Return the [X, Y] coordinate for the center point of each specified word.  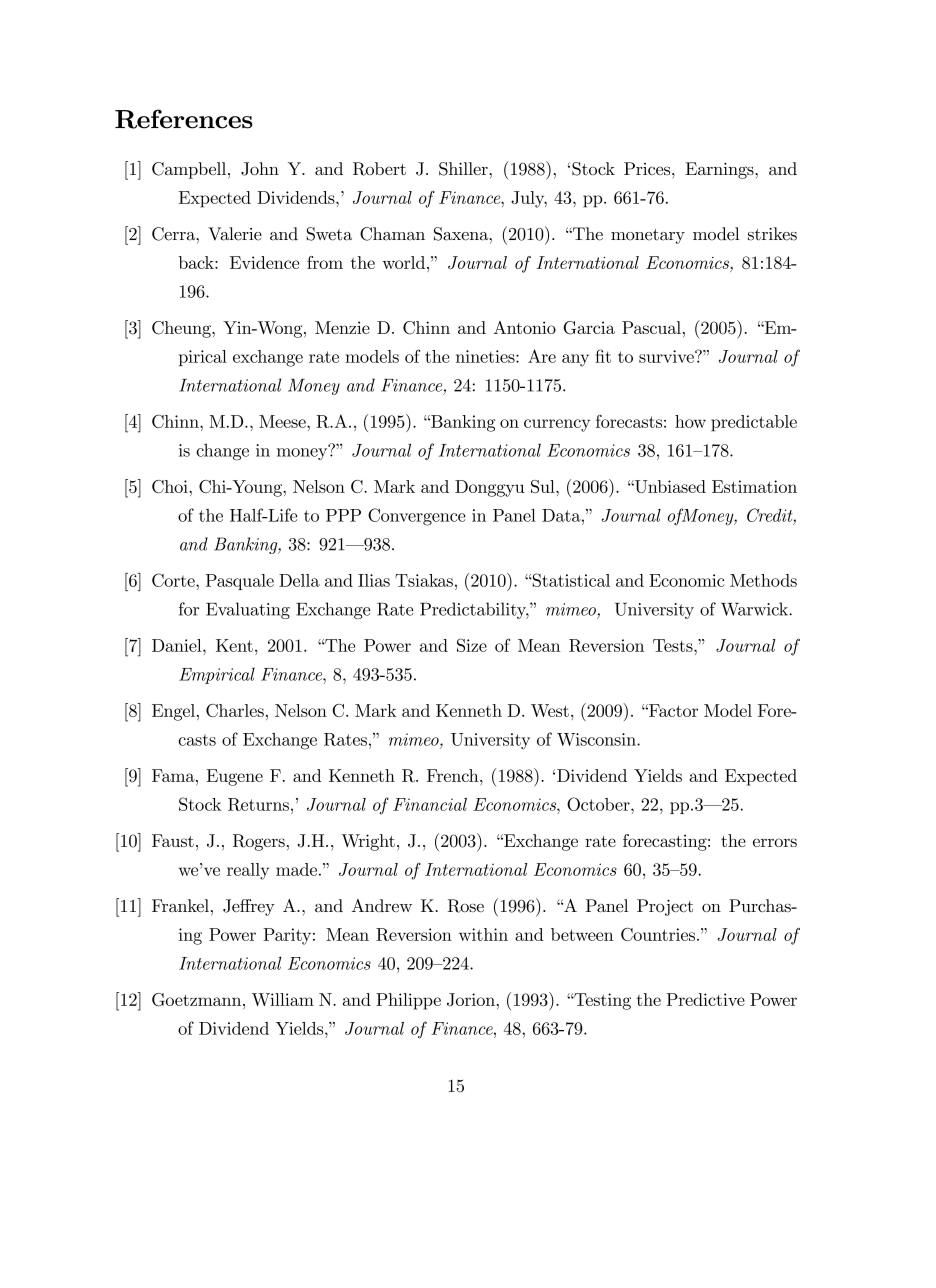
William [283, 999]
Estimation [754, 486]
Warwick [755, 609]
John [260, 169]
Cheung [182, 329]
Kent [234, 645]
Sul [544, 486]
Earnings [720, 170]
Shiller [464, 169]
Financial [430, 804]
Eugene [234, 777]
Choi [171, 486]
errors [775, 842]
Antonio [525, 327]
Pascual [651, 327]
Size [472, 645]
